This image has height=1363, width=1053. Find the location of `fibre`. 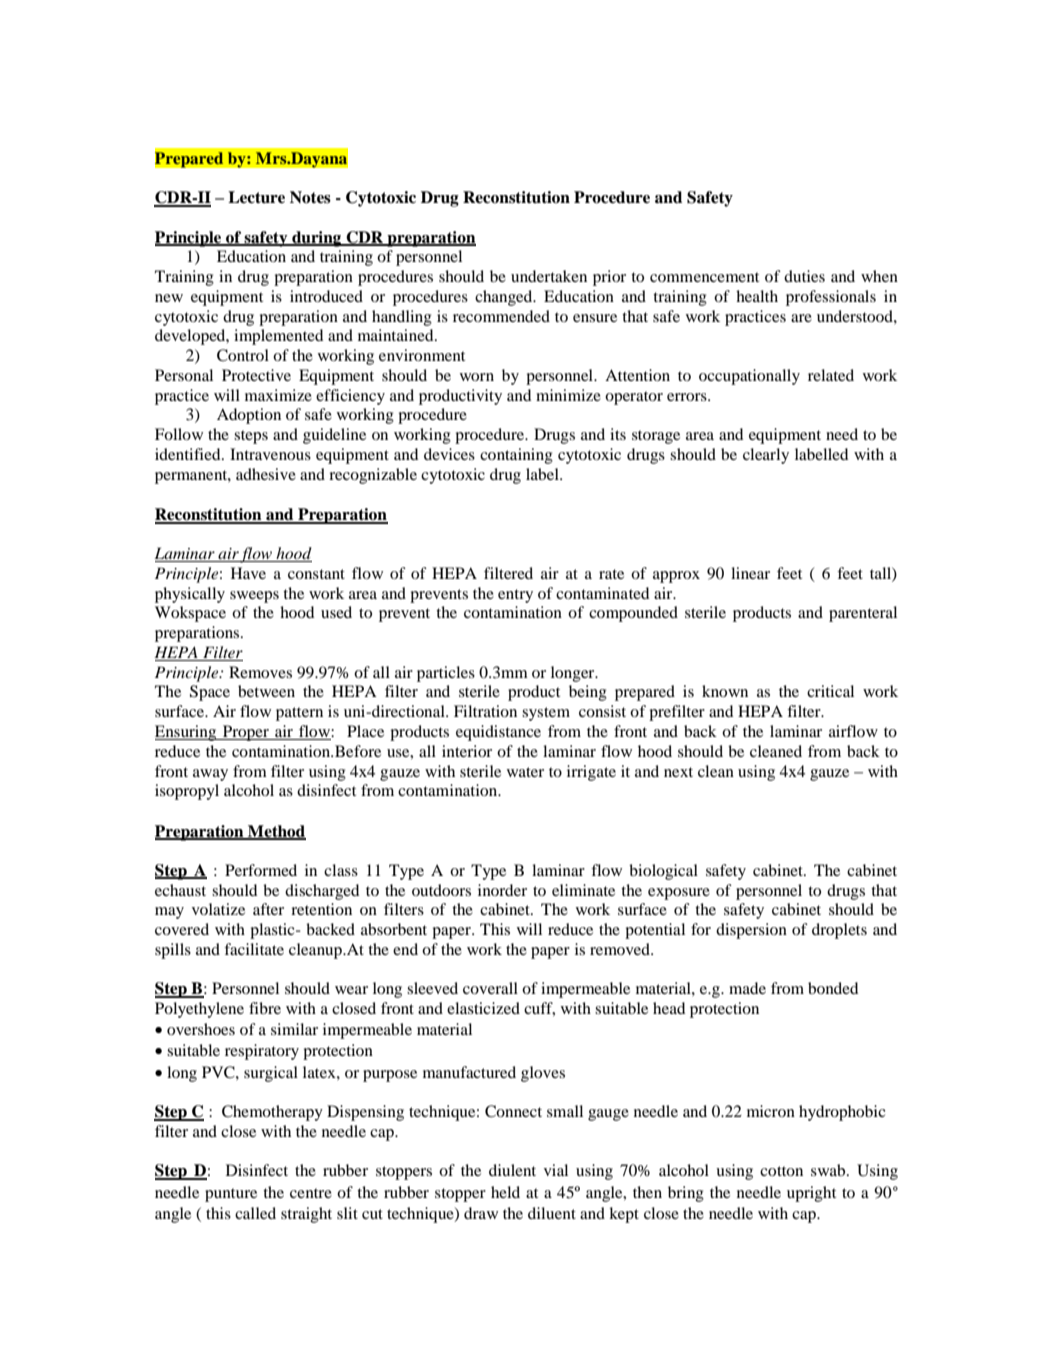

fibre is located at coordinates (265, 1008).
